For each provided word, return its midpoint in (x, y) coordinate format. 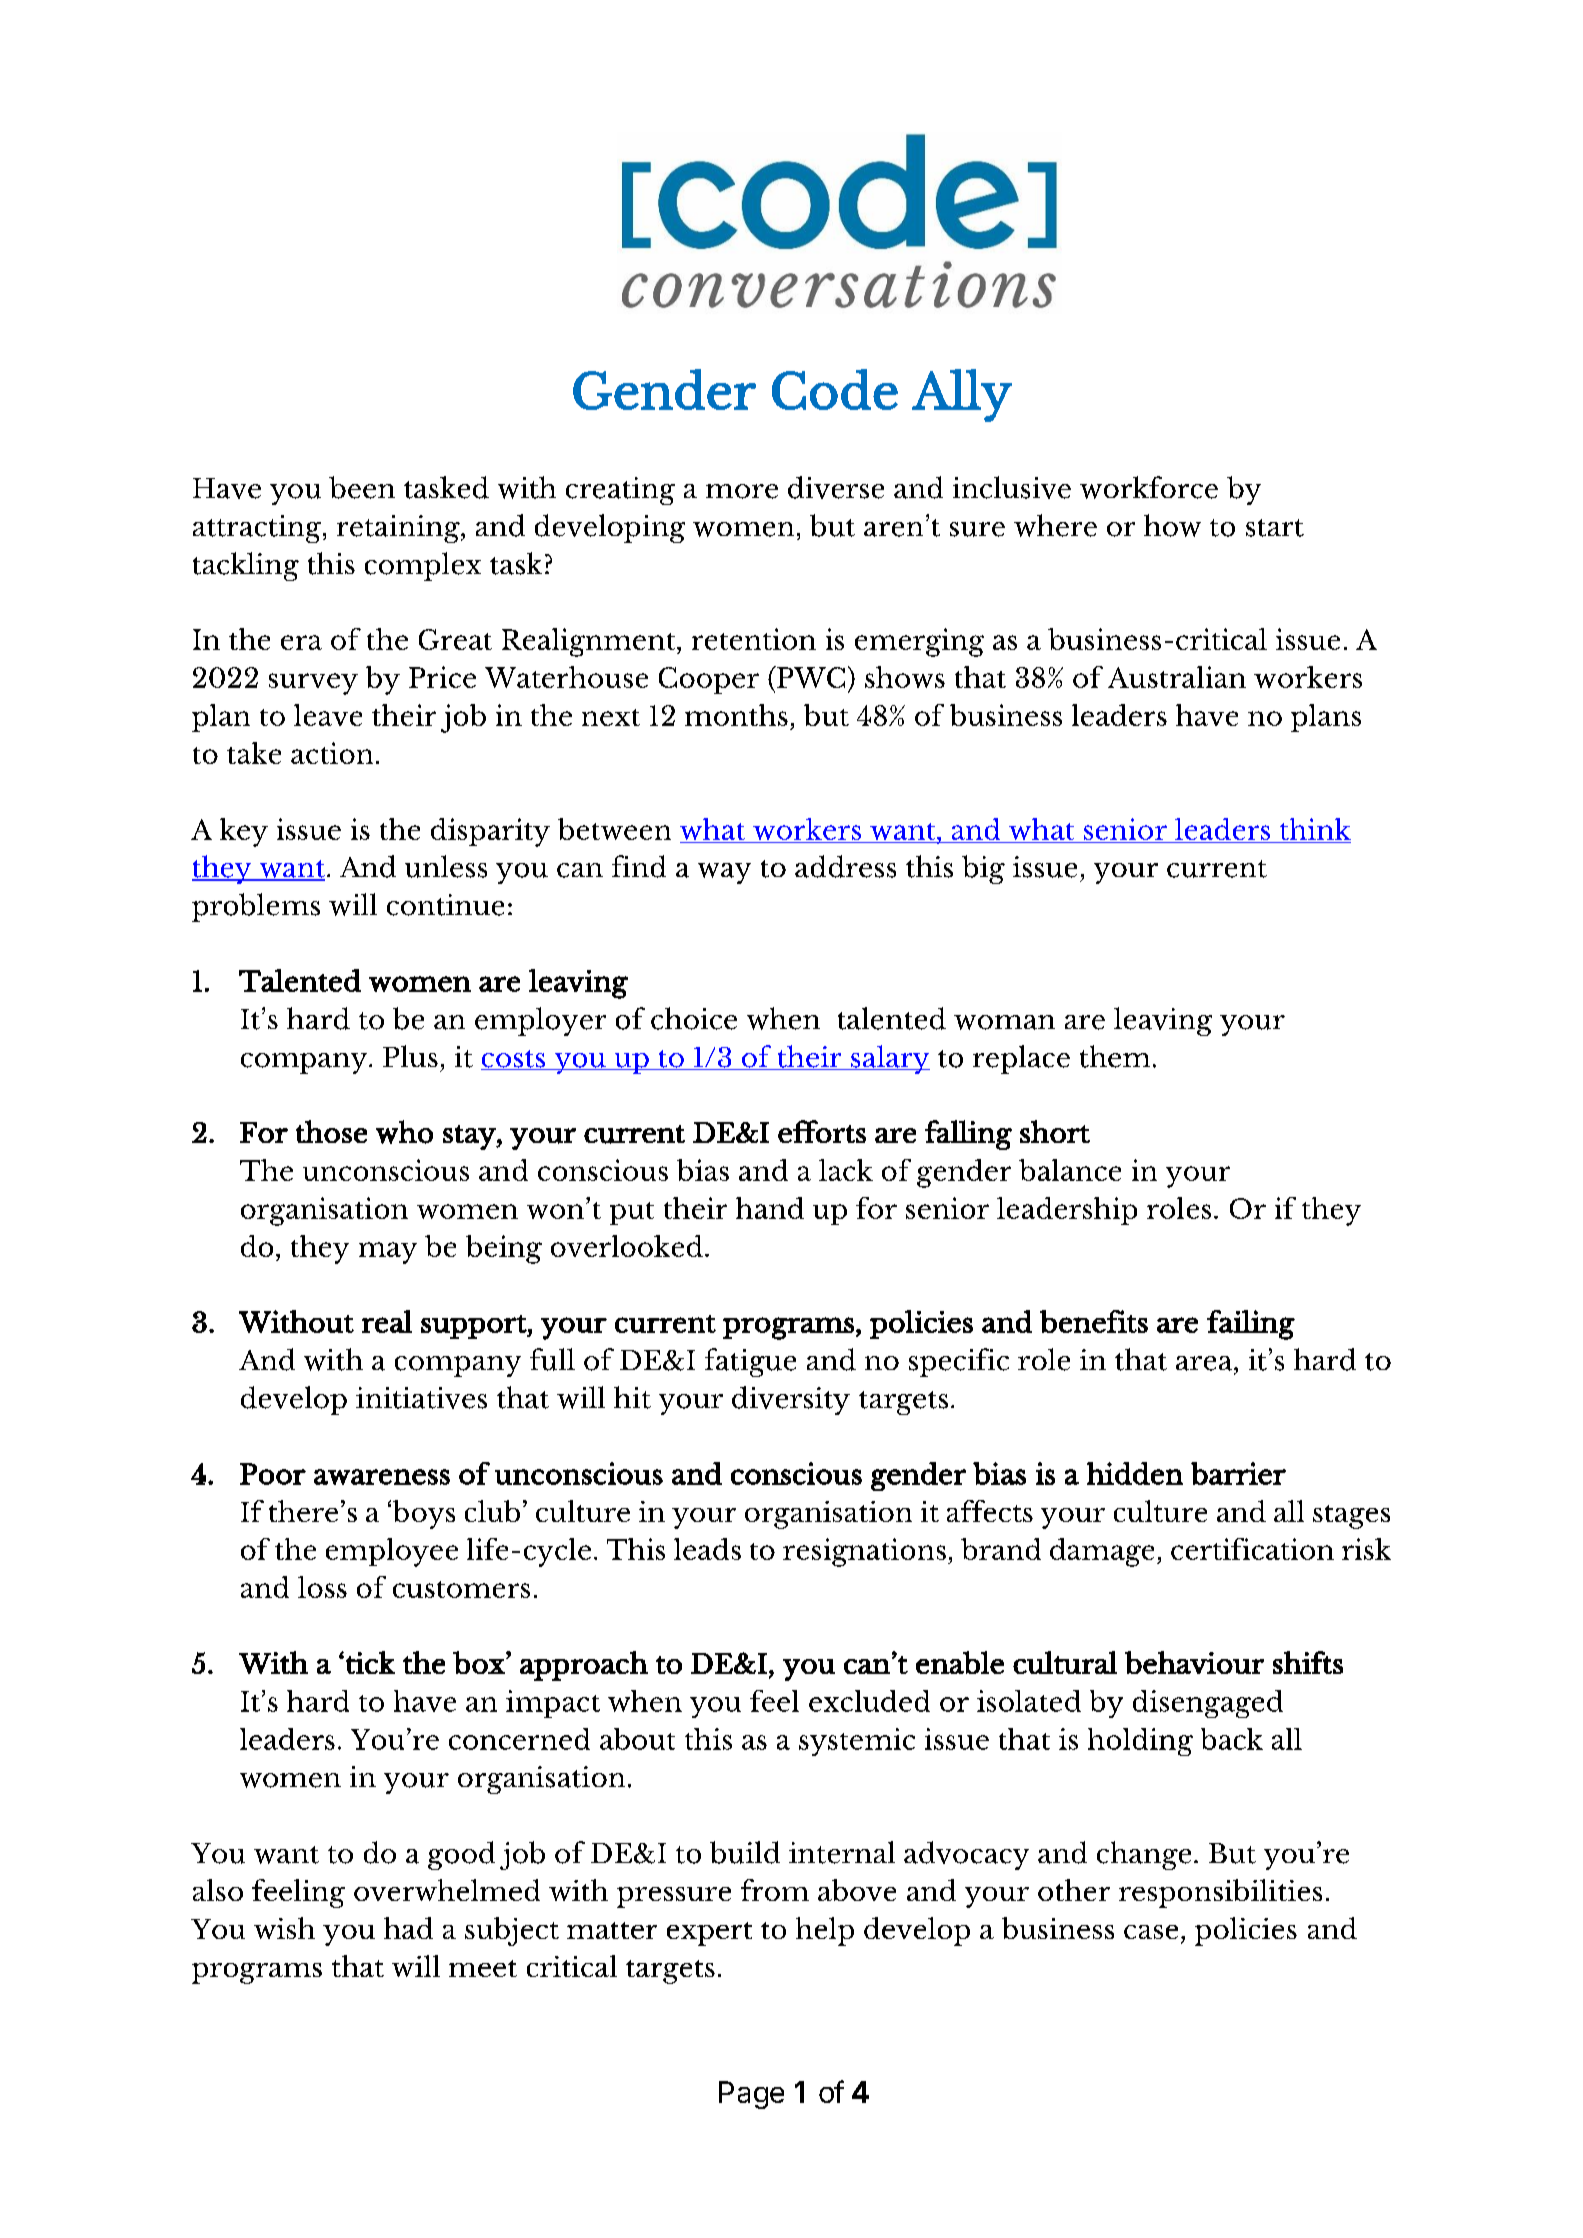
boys (422, 1514)
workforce (1149, 487)
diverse (836, 487)
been (362, 487)
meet (483, 1968)
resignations (864, 1552)
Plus (410, 1056)
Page (751, 2095)
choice (694, 1018)
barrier (1238, 1473)
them (1115, 1056)
